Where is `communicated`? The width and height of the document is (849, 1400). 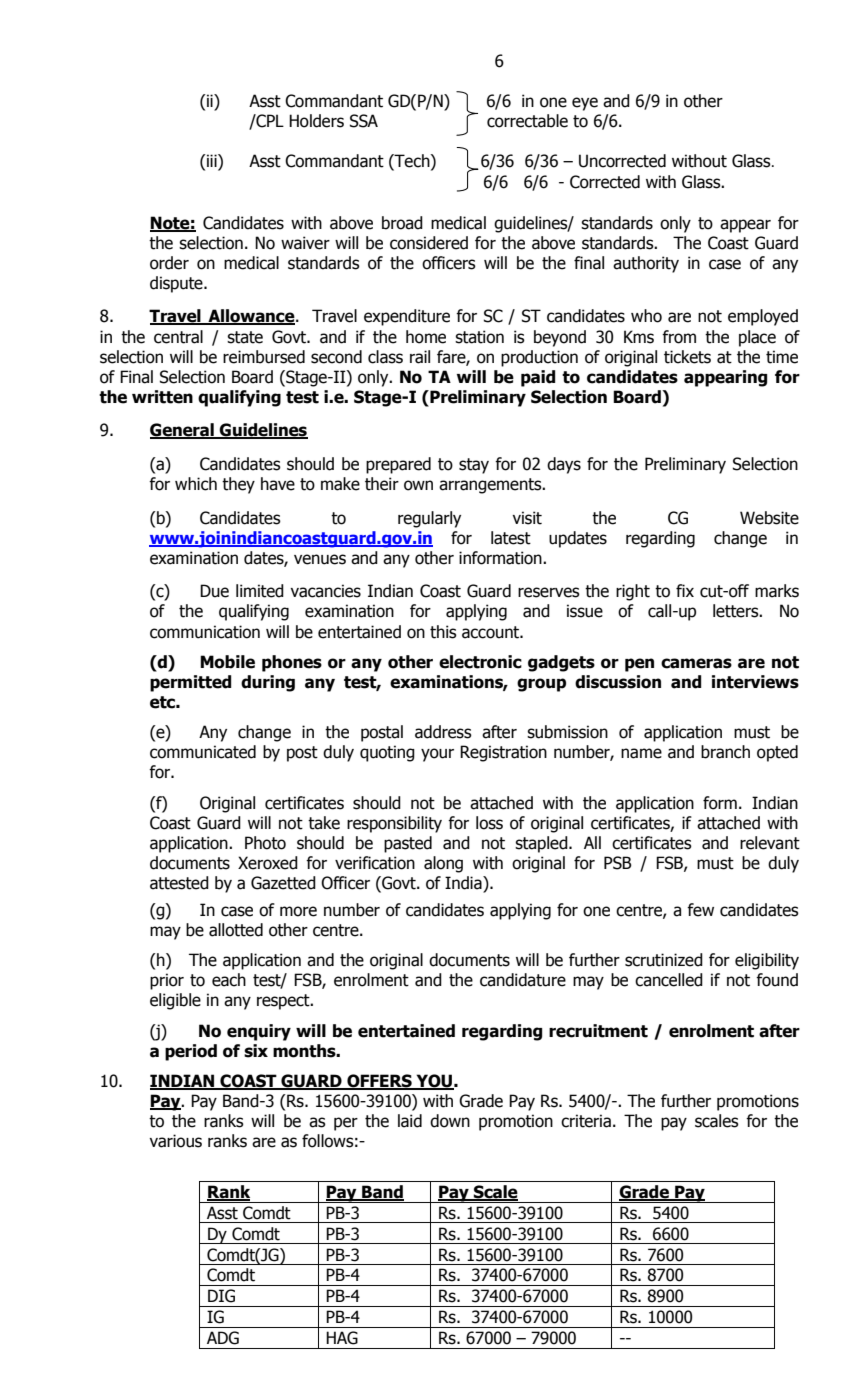 communicated is located at coordinates (203, 752).
